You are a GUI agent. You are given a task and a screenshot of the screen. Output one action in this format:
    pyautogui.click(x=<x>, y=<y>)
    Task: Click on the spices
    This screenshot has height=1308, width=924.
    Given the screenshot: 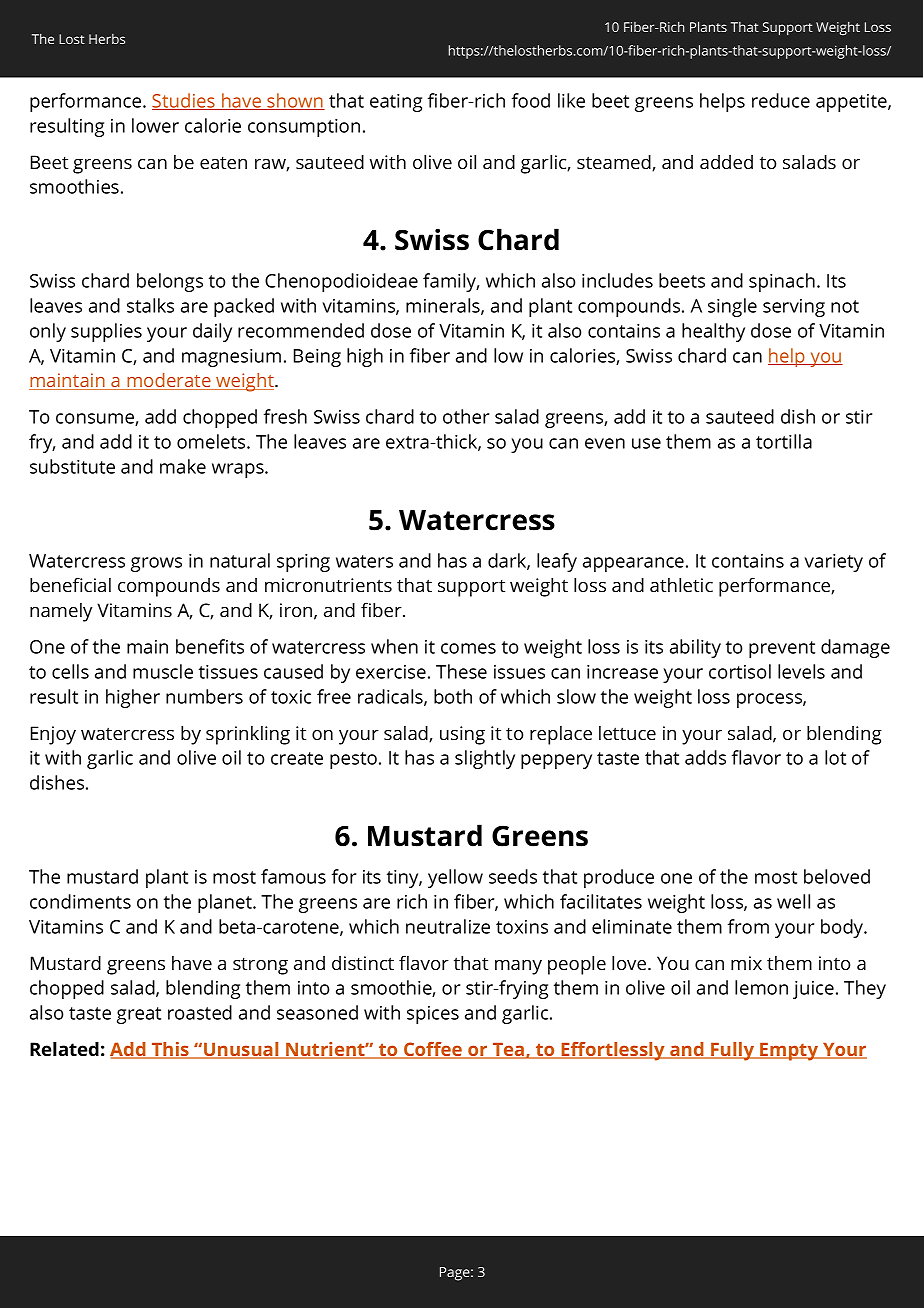 What is the action you would take?
    pyautogui.click(x=433, y=1015)
